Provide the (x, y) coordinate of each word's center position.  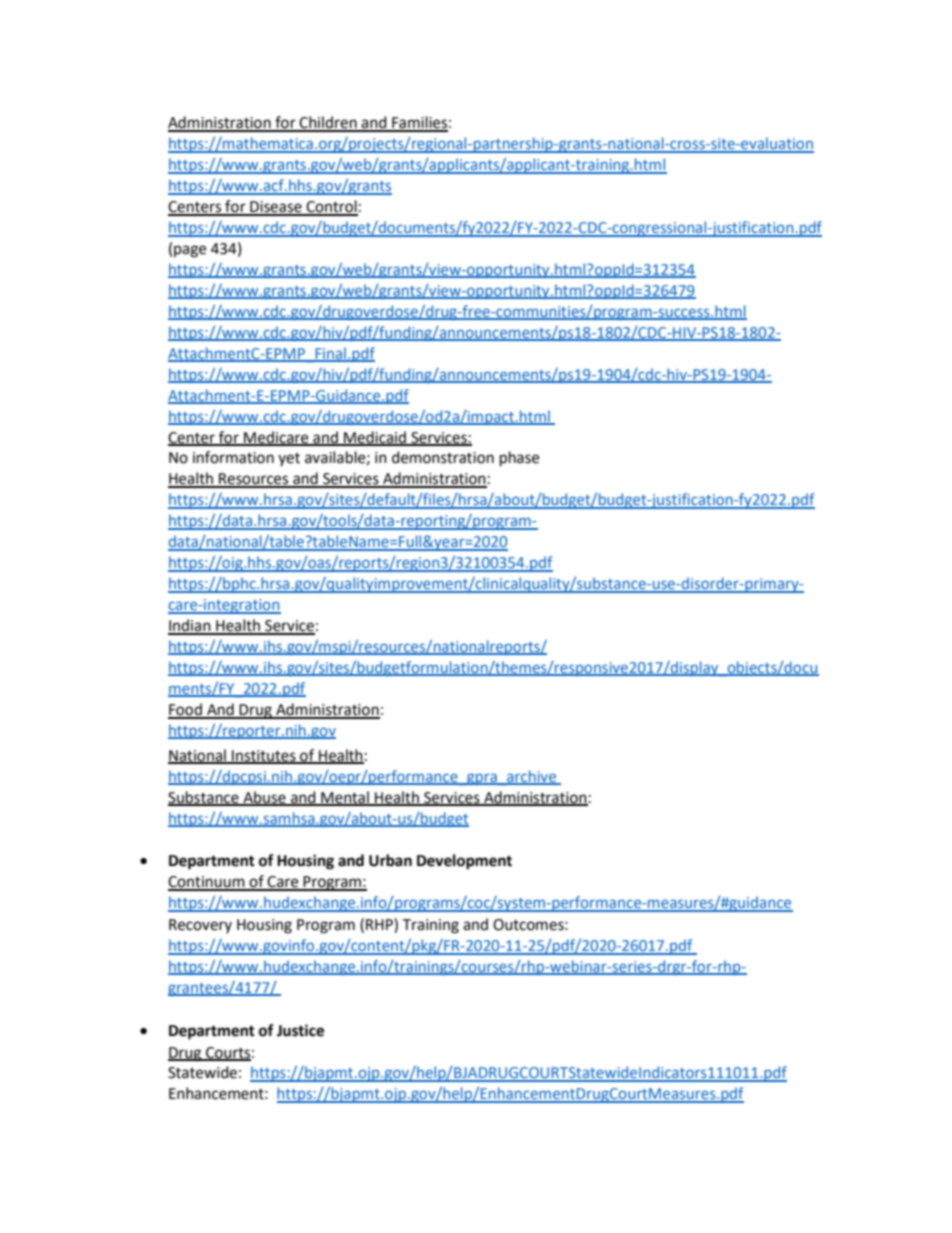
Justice (300, 1030)
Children (328, 123)
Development (464, 862)
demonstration (443, 457)
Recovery (200, 926)
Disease (276, 208)
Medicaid (375, 438)
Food (186, 710)
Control (331, 207)
